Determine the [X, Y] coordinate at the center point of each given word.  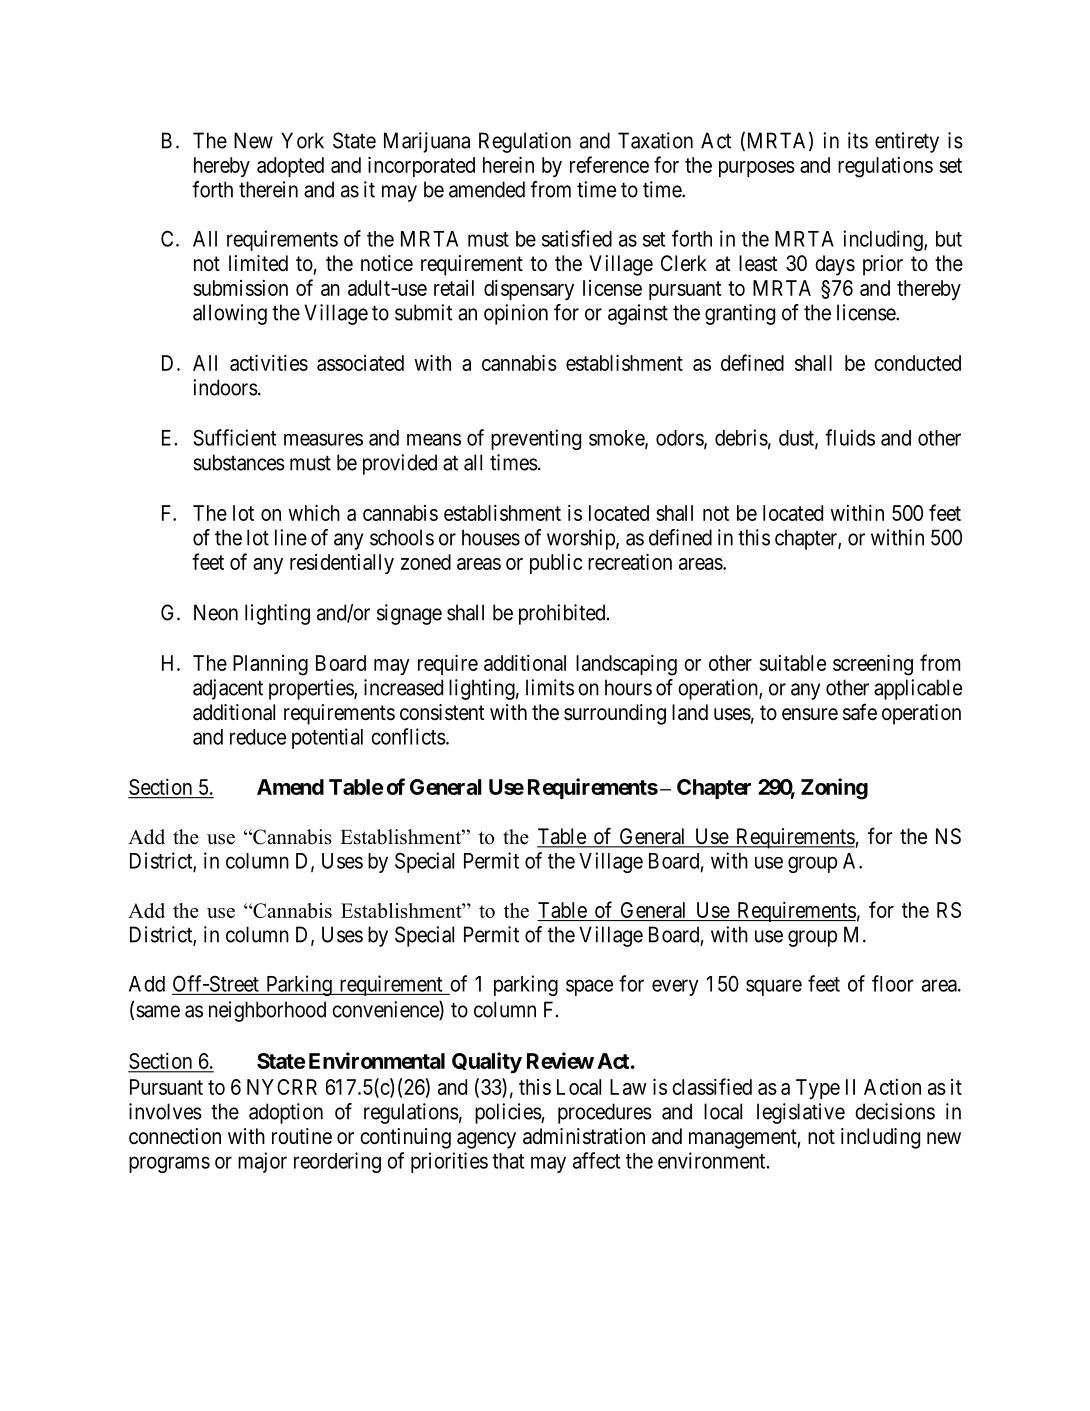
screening [873, 665]
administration [584, 1136]
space [589, 987]
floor [893, 983]
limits [550, 687]
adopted [290, 167]
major [262, 1162]
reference [609, 164]
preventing [536, 439]
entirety [907, 142]
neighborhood [267, 1011]
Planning [270, 665]
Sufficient [234, 437]
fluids [850, 437]
